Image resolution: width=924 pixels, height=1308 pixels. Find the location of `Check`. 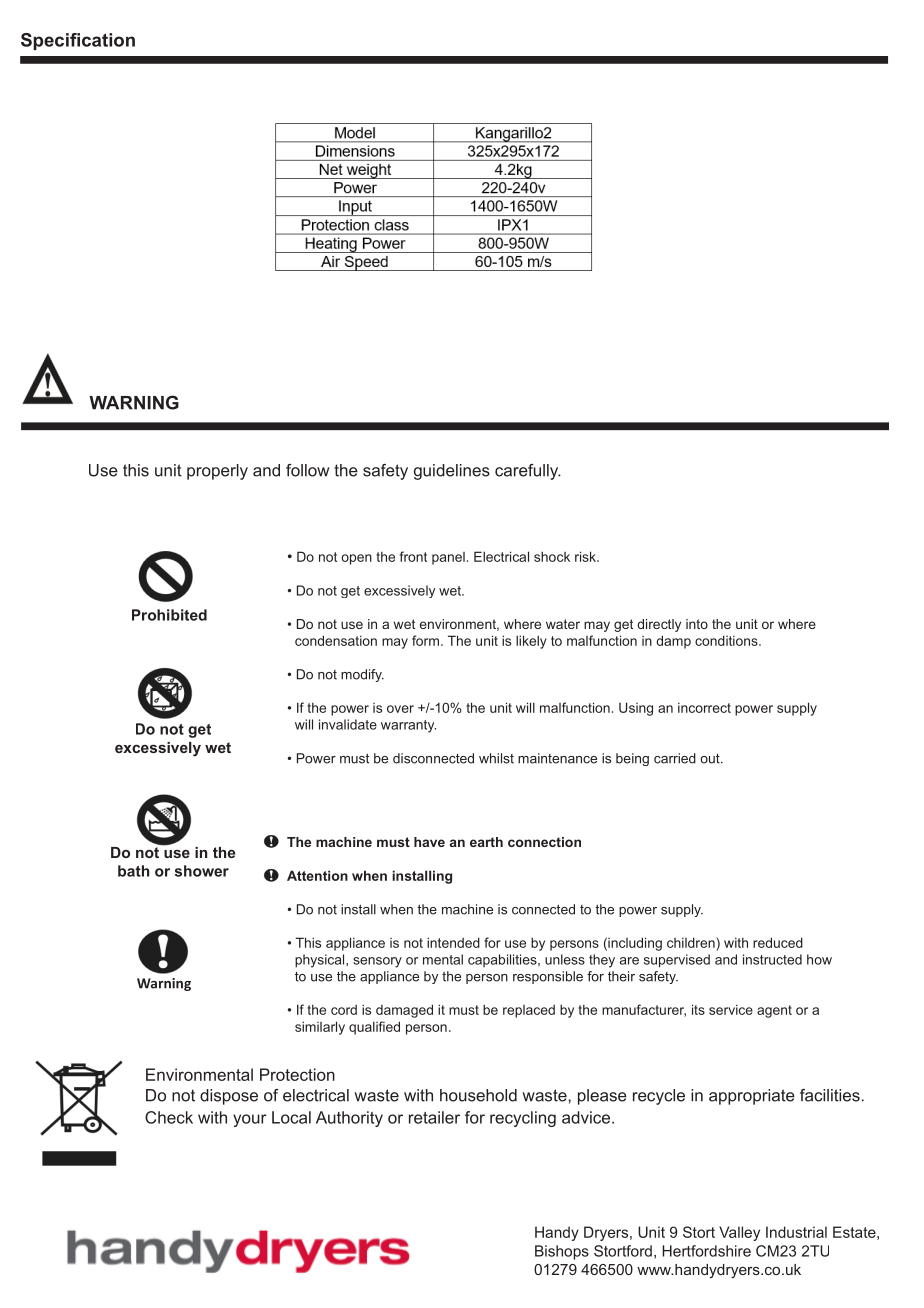

Check is located at coordinates (169, 1117).
